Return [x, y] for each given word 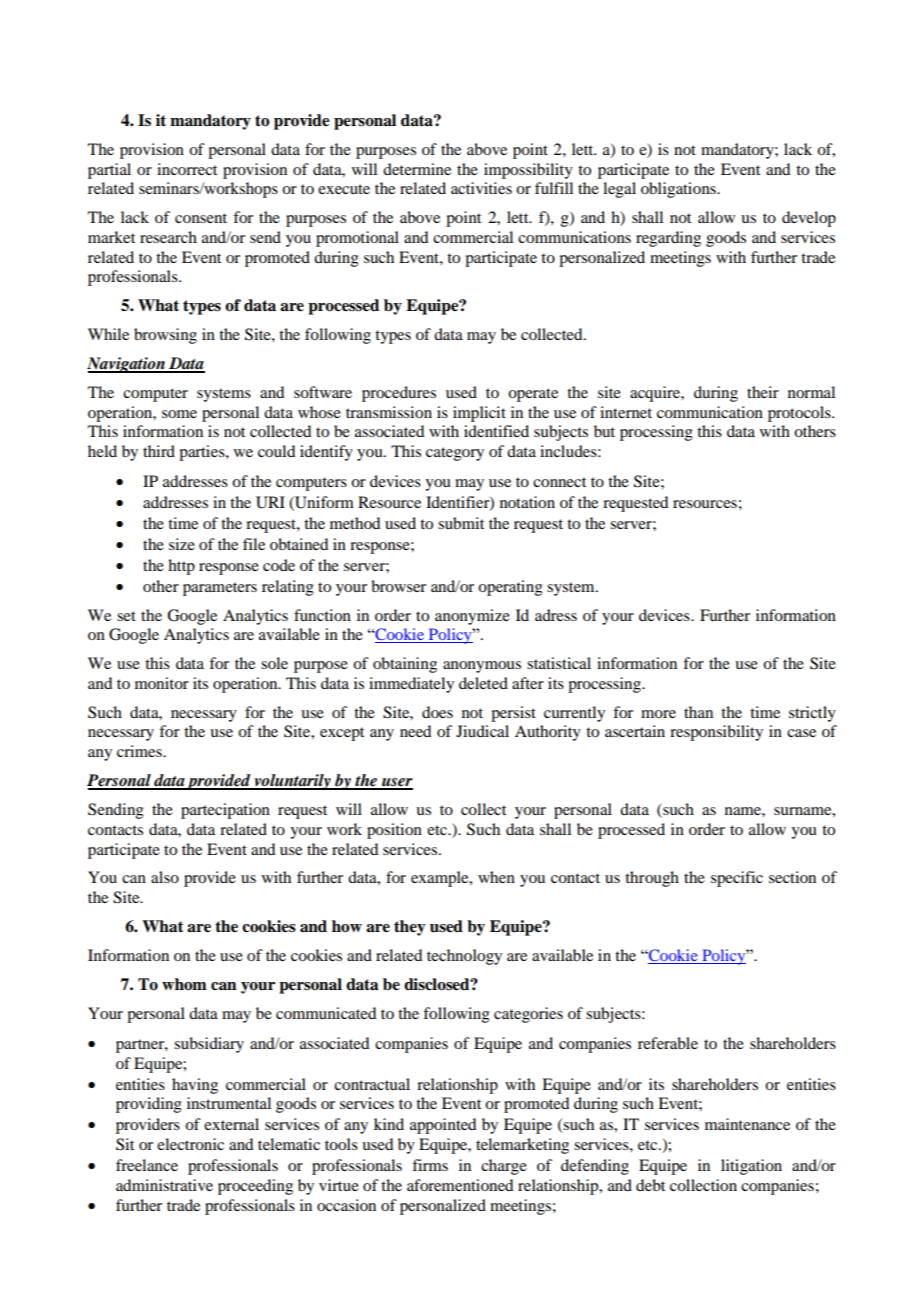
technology [464, 957]
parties [203, 453]
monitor [162, 683]
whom [184, 984]
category [455, 454]
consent [201, 218]
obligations [679, 190]
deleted [483, 683]
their [763, 392]
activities [481, 188]
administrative [164, 1185]
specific [737, 879]
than [698, 712]
